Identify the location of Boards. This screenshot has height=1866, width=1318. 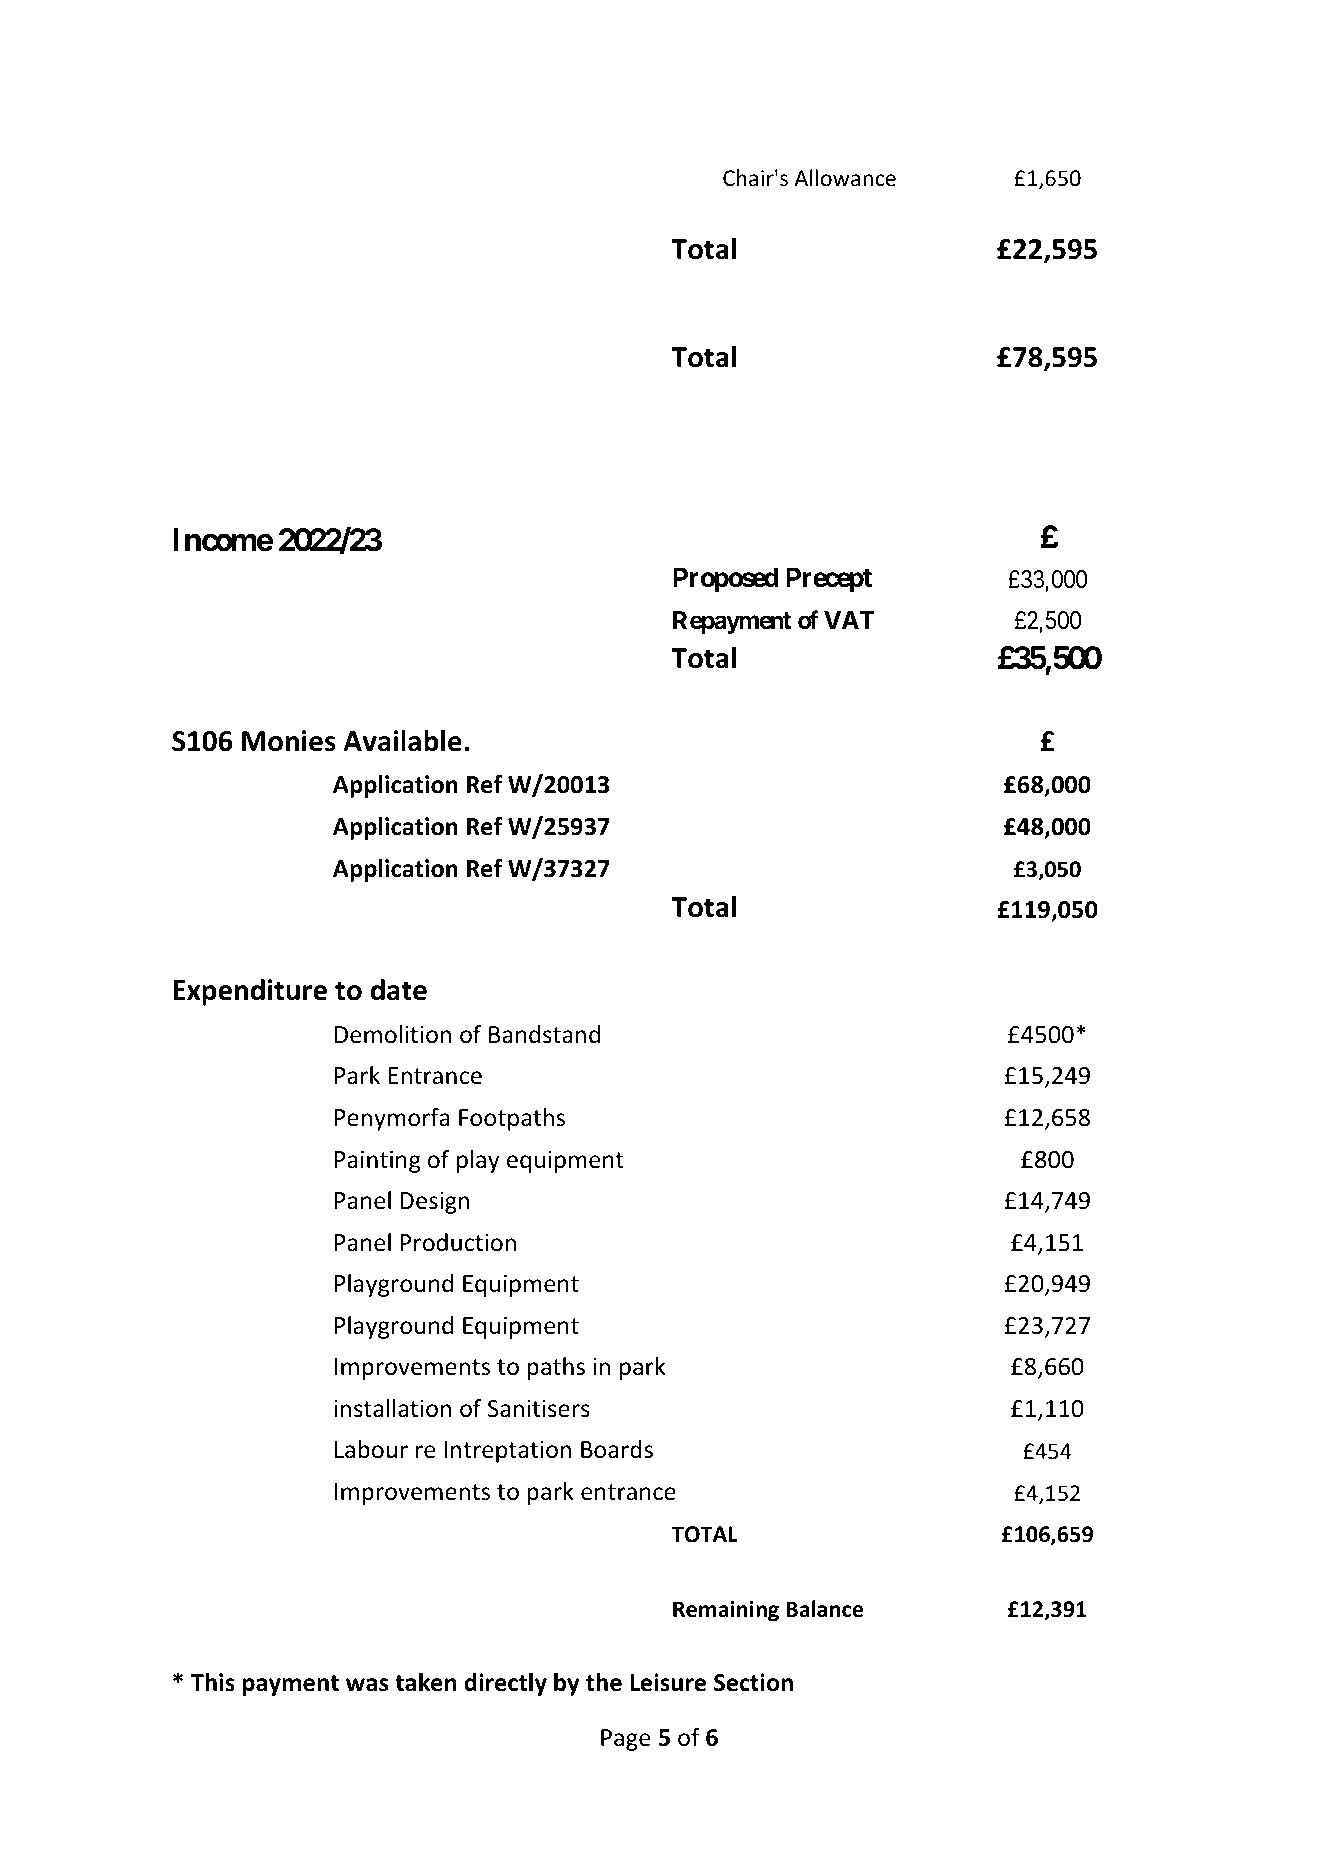
(617, 1449).
